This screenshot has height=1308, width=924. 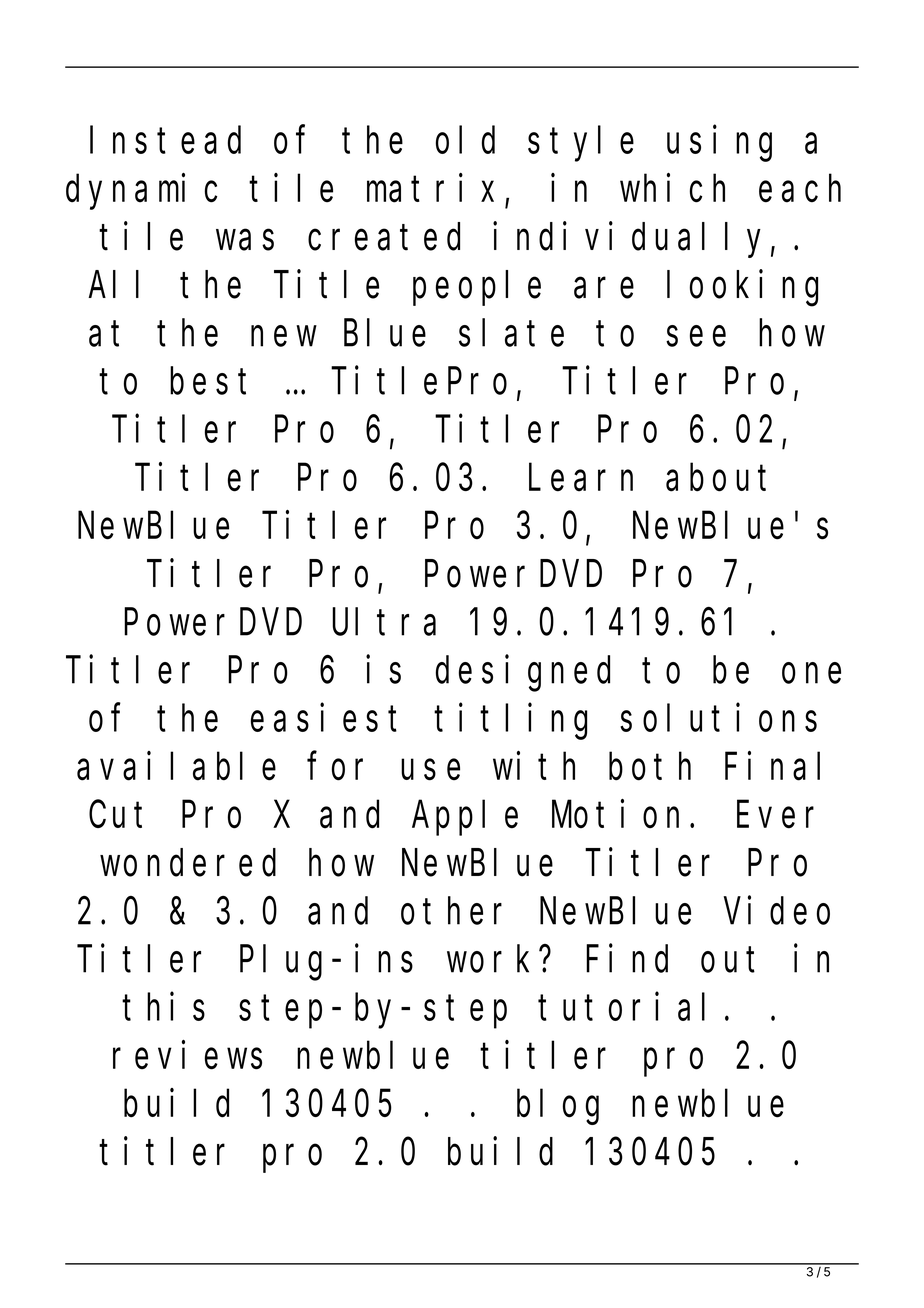 What do you see at coordinates (719, 144) in the screenshot?
I see `using` at bounding box center [719, 144].
